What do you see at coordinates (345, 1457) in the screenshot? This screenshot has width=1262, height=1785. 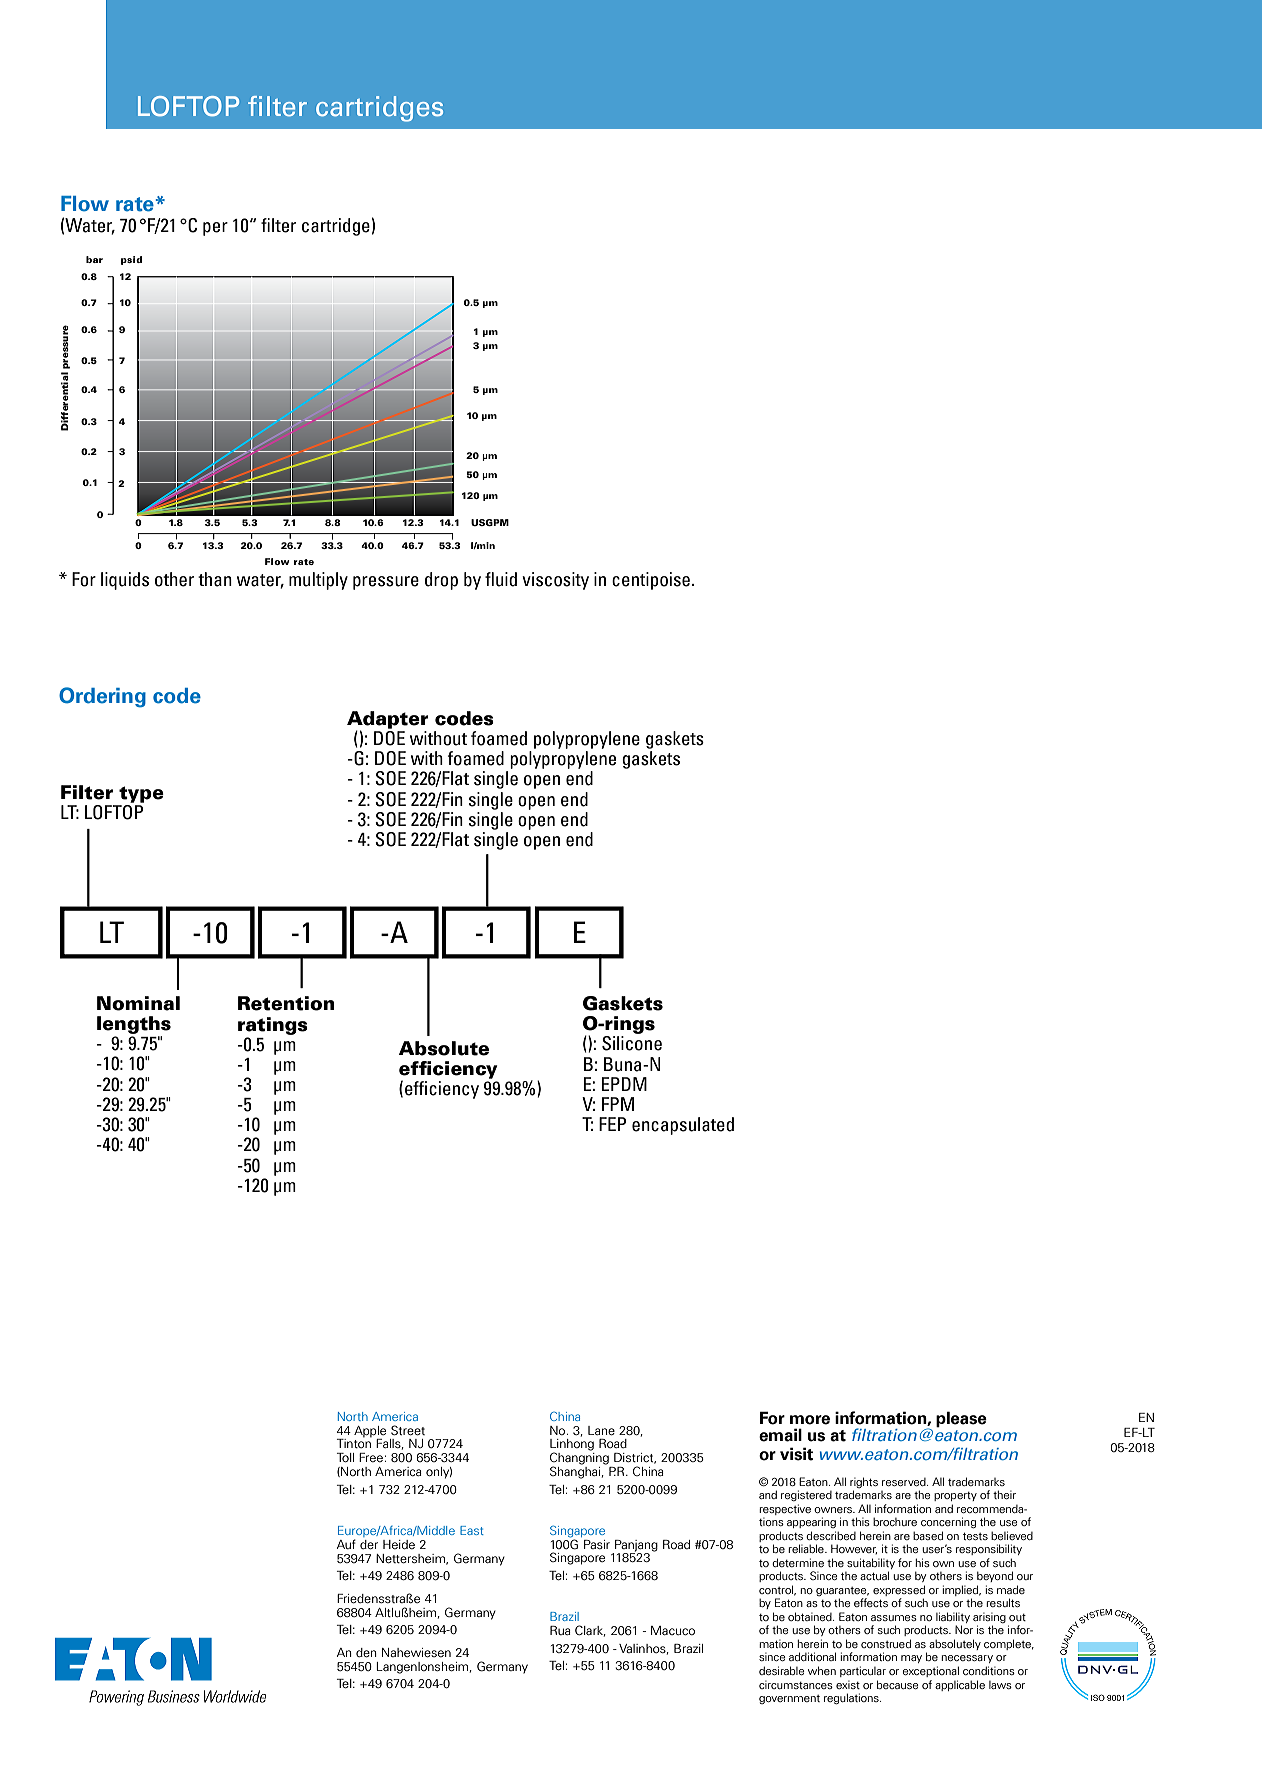 I see `Toll` at bounding box center [345, 1457].
